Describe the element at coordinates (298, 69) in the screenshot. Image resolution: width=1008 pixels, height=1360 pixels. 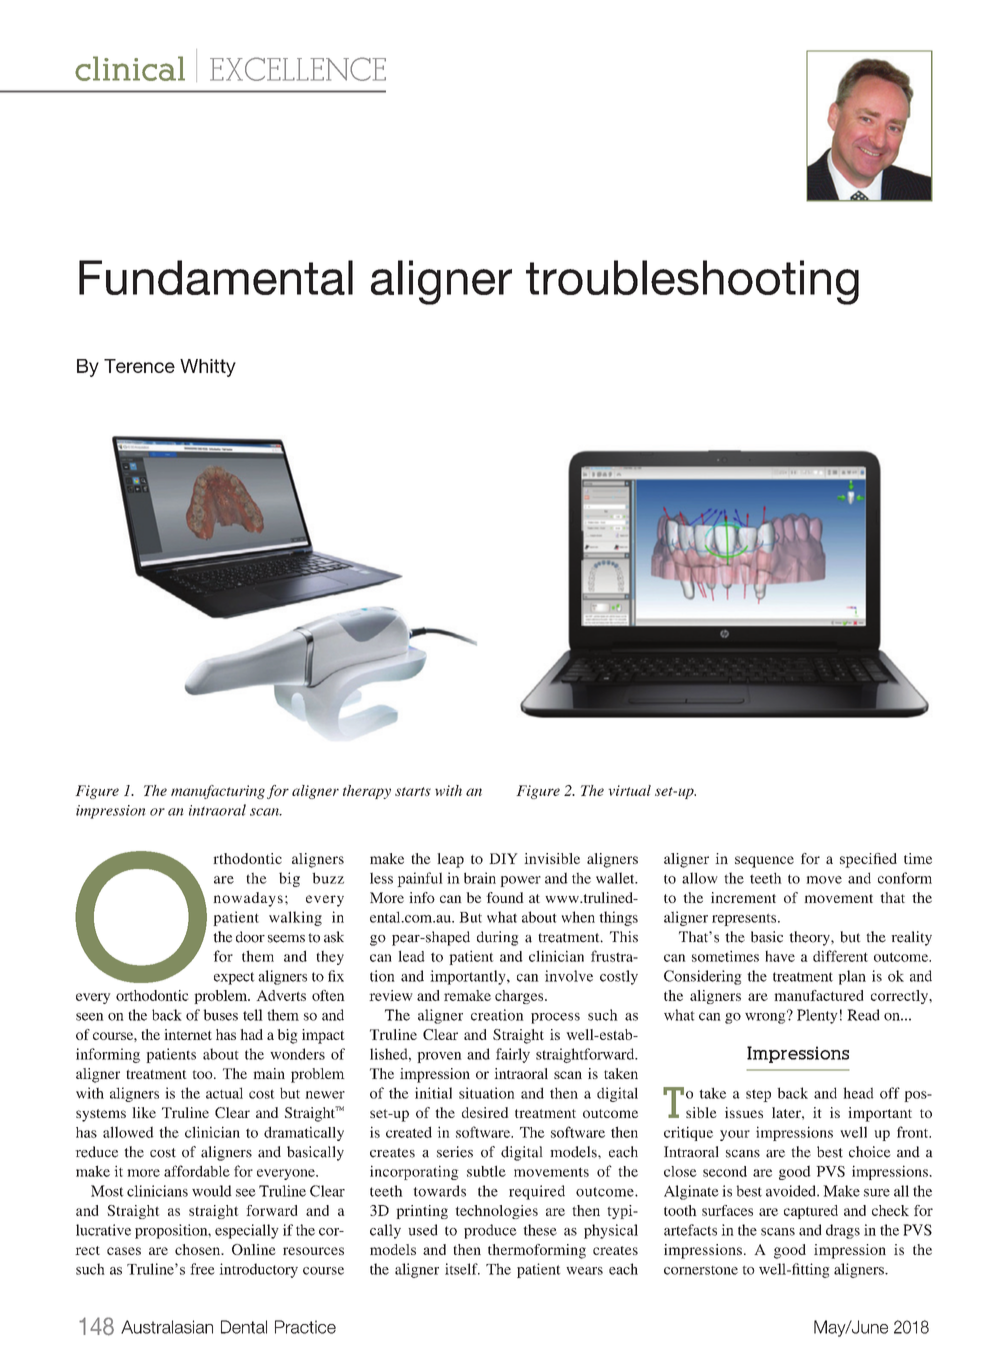
I see `EXCELLENCE` at that location.
